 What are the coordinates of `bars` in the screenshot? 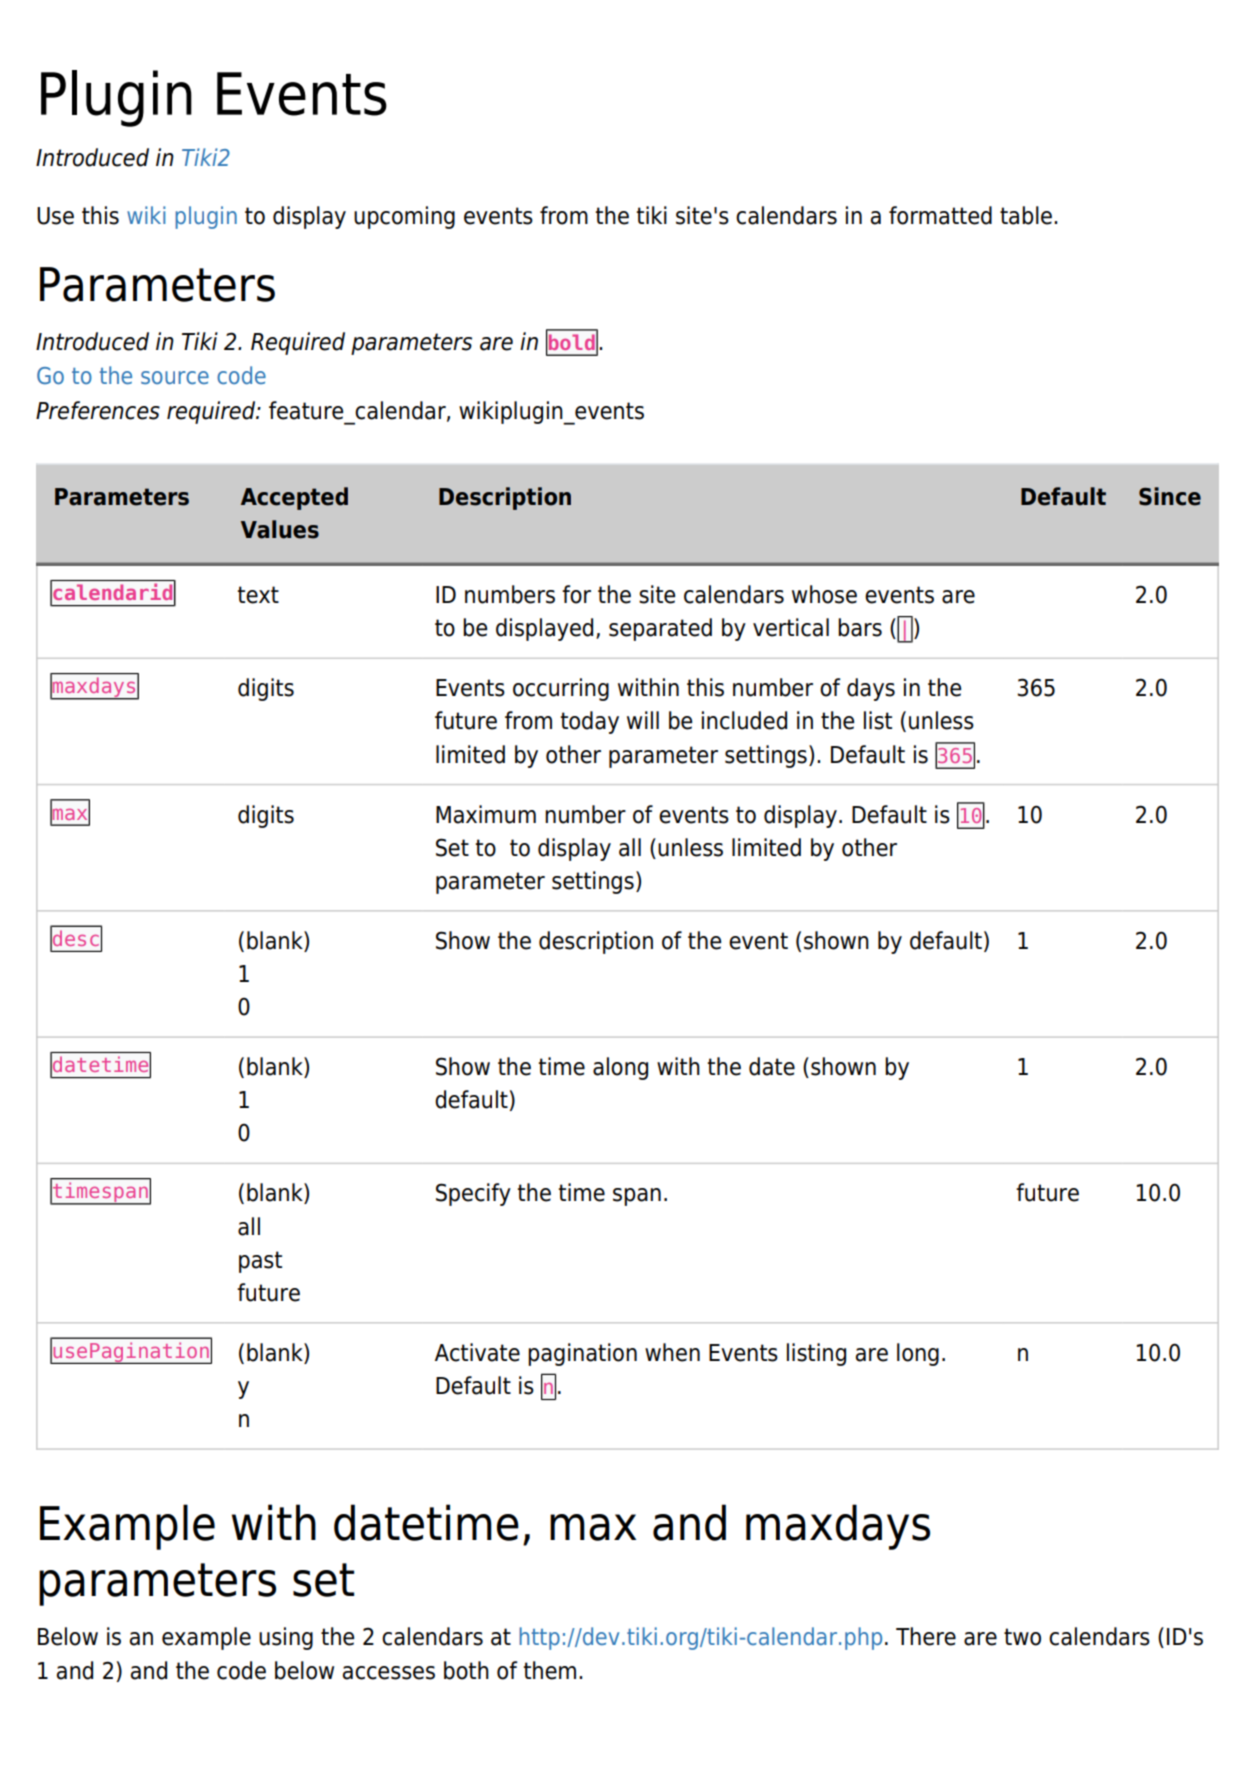 It's located at (860, 627).
